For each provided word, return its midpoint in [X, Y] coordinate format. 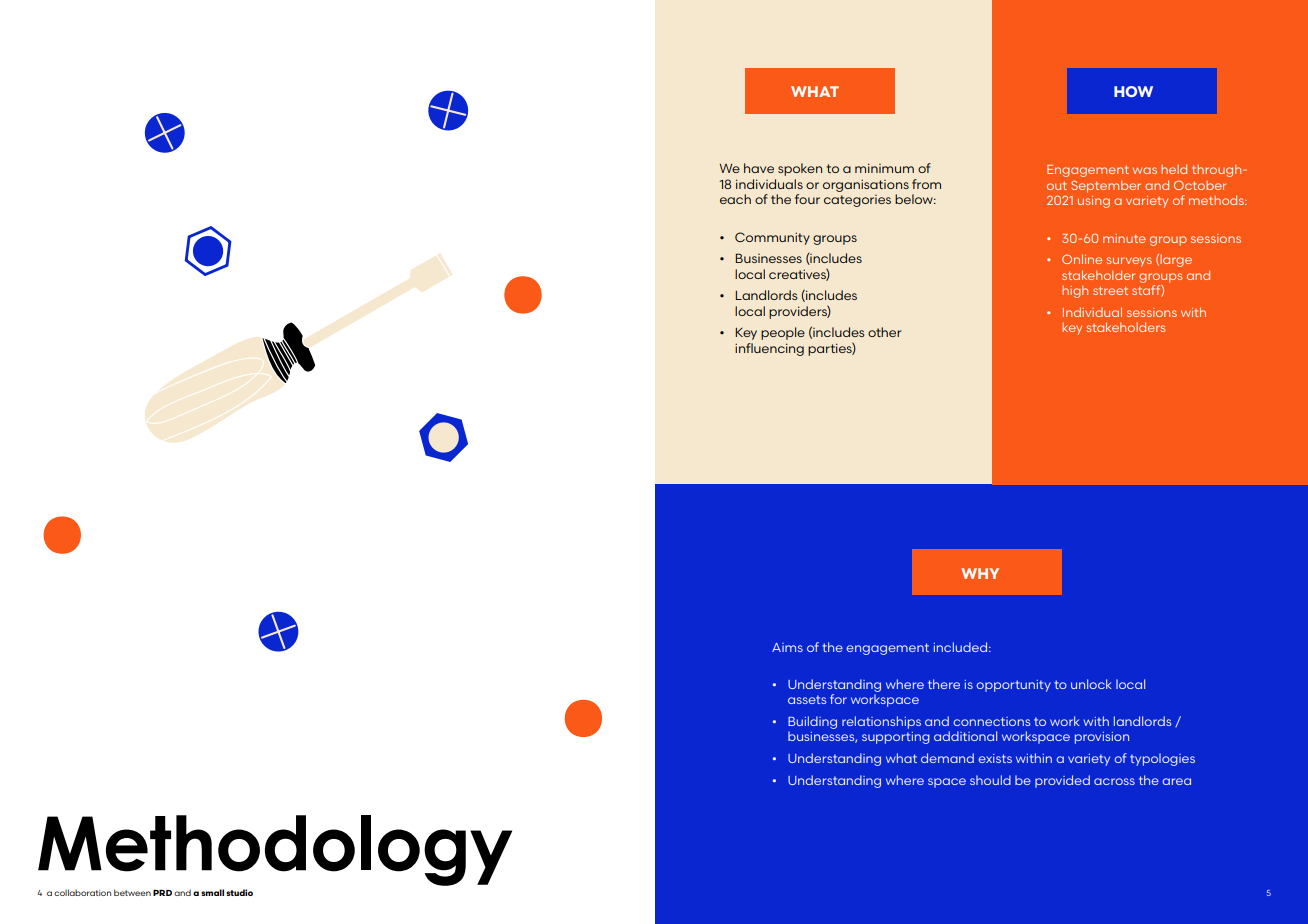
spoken [800, 169]
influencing [769, 349]
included [962, 647]
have [759, 168]
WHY [980, 573]
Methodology [275, 850]
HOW [1133, 91]
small [212, 892]
